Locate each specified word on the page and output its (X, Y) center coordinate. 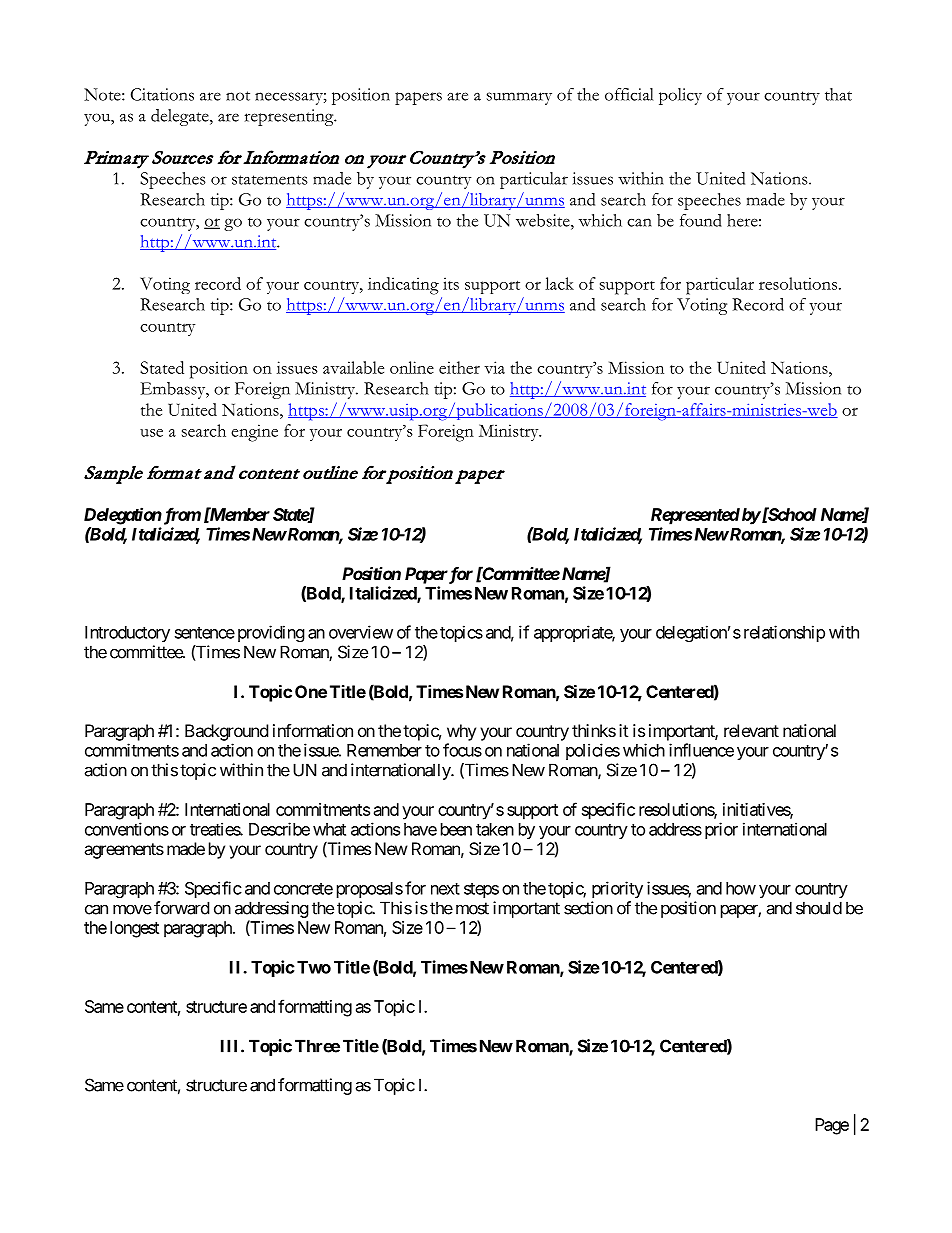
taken (495, 829)
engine (254, 433)
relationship (784, 633)
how (741, 888)
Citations (162, 94)
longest (134, 929)
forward (181, 908)
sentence (205, 633)
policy (680, 96)
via (494, 367)
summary (519, 98)
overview (361, 632)
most (472, 908)
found (701, 220)
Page (832, 1126)
